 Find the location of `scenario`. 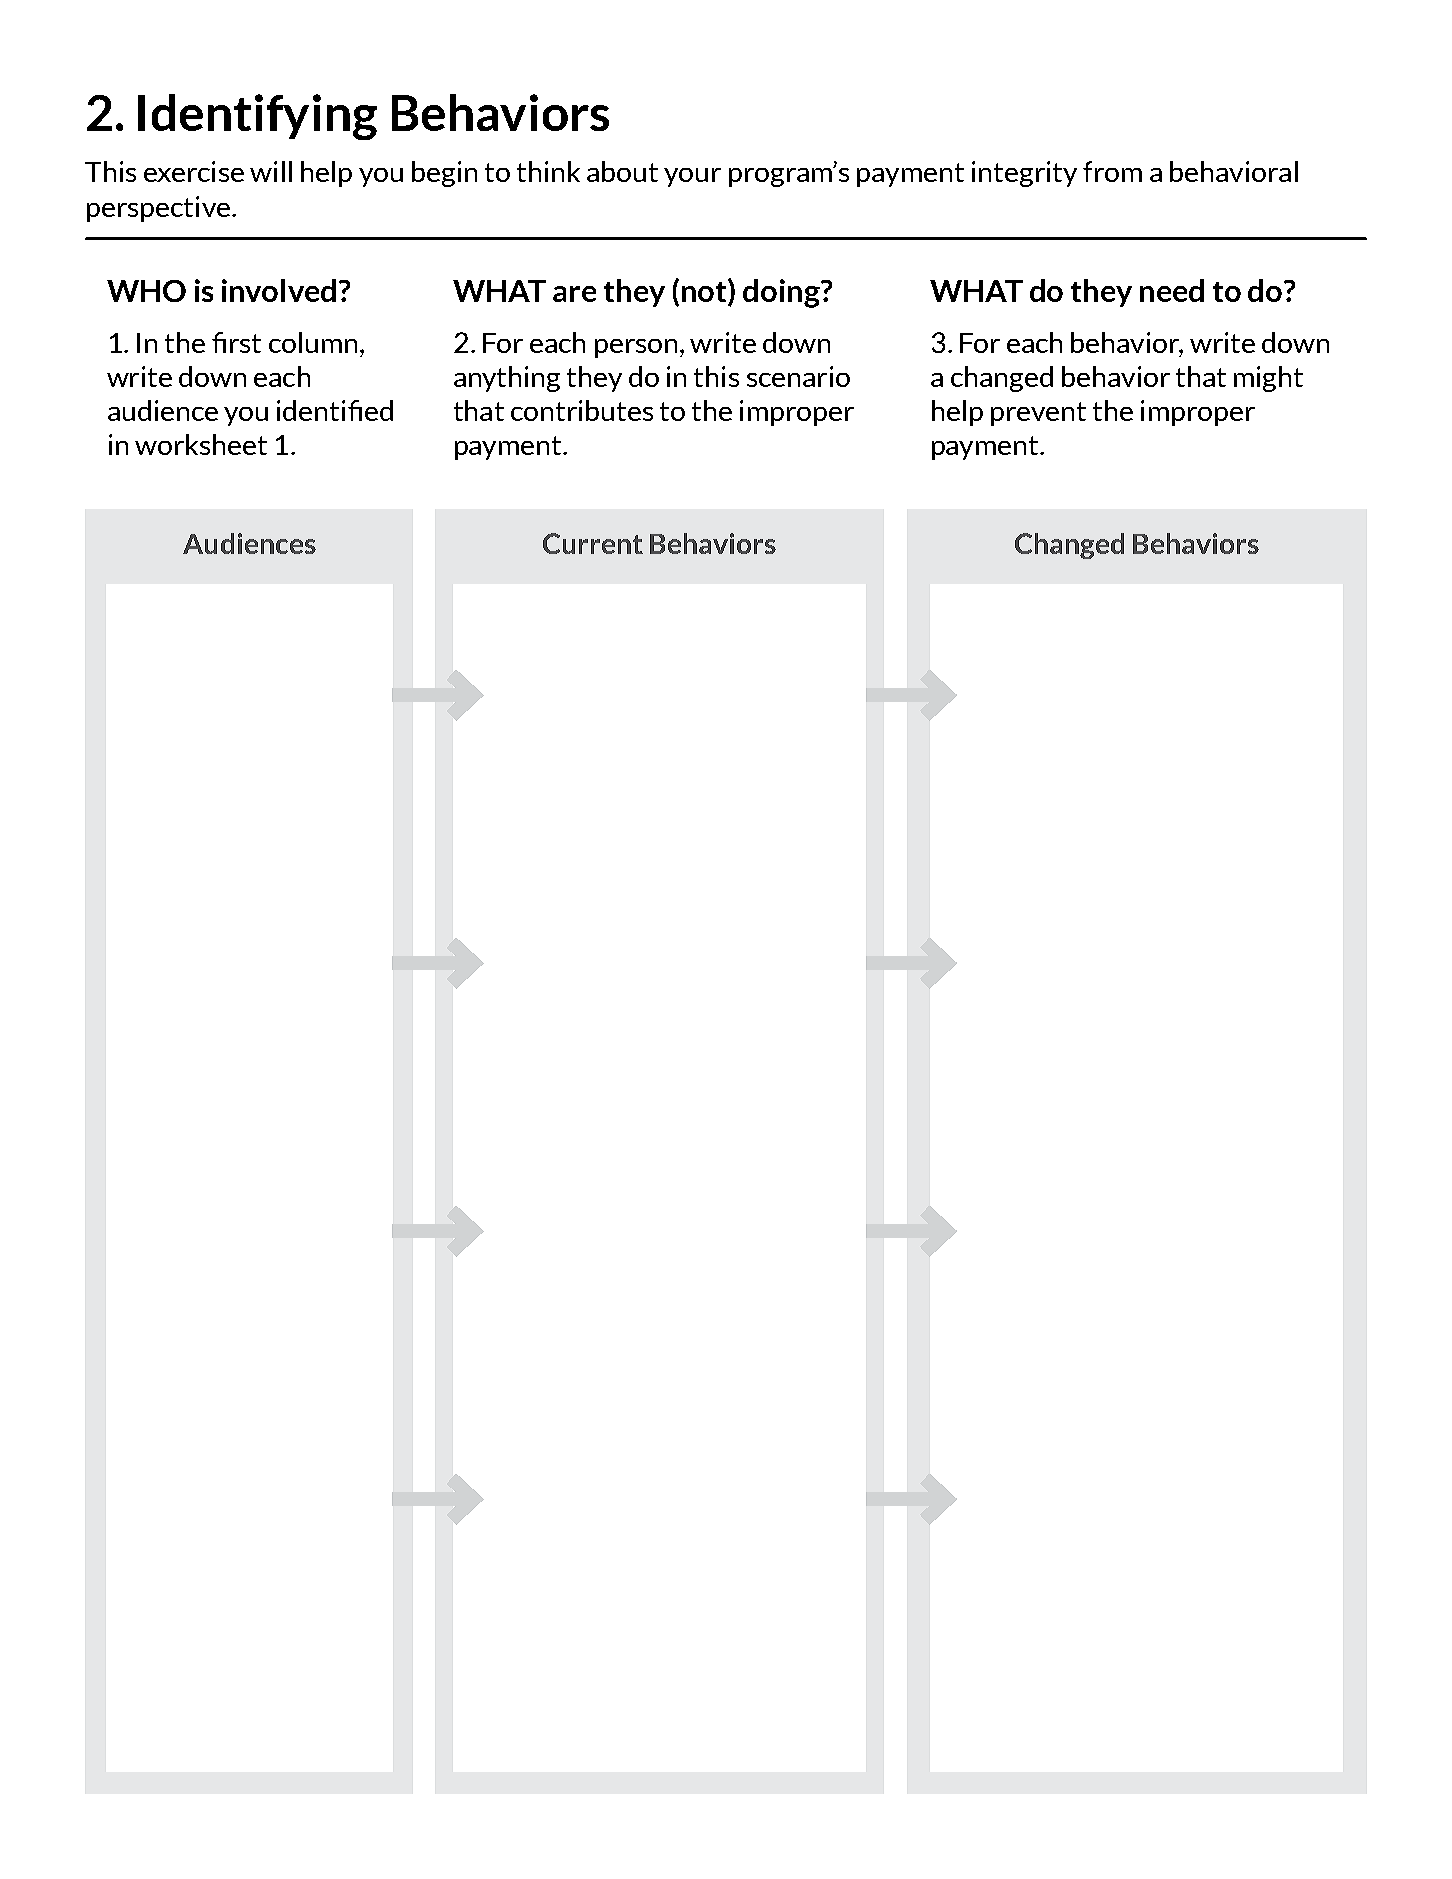

scenario is located at coordinates (798, 376).
